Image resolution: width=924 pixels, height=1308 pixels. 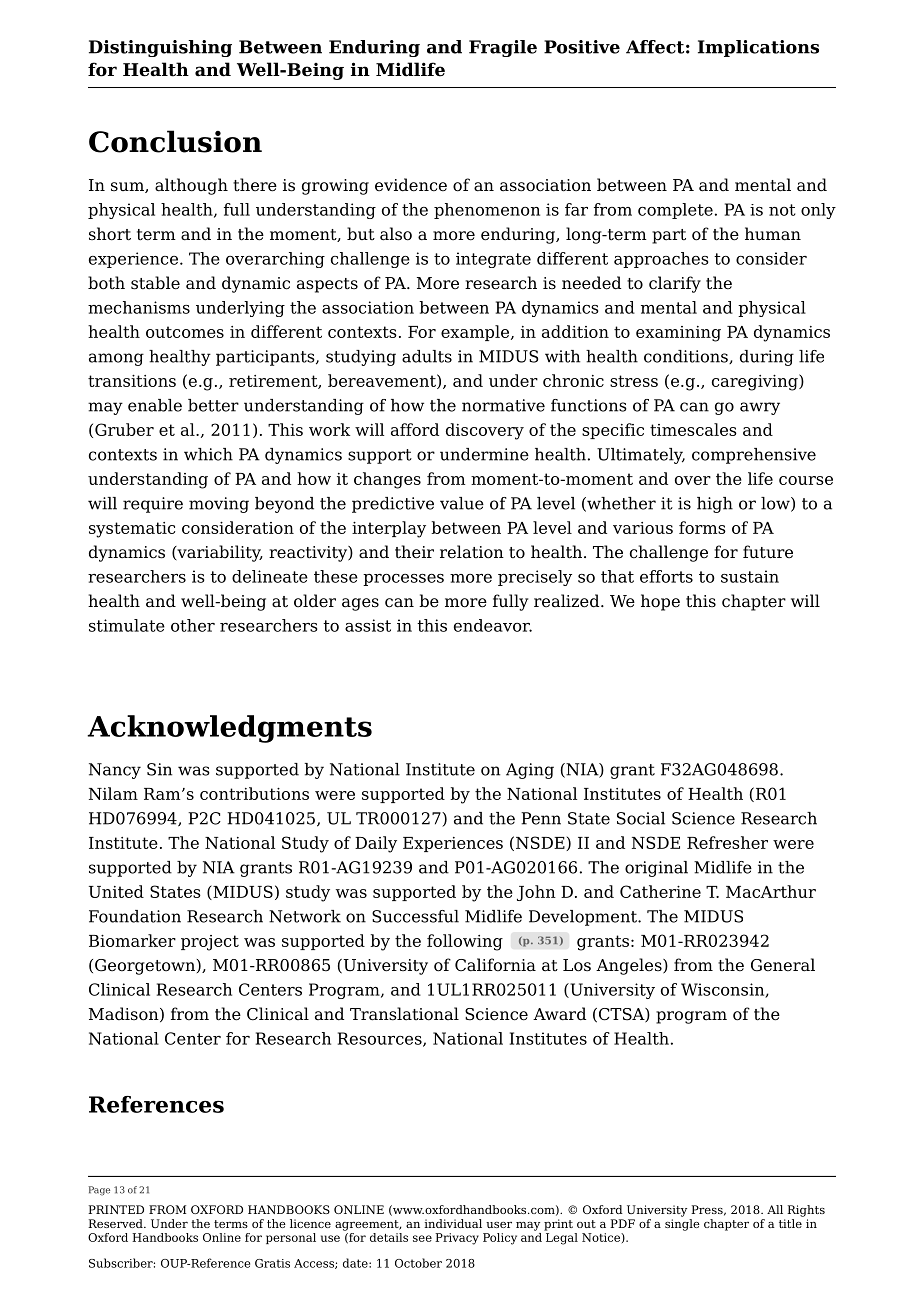 I want to click on Fragile, so click(x=503, y=48).
